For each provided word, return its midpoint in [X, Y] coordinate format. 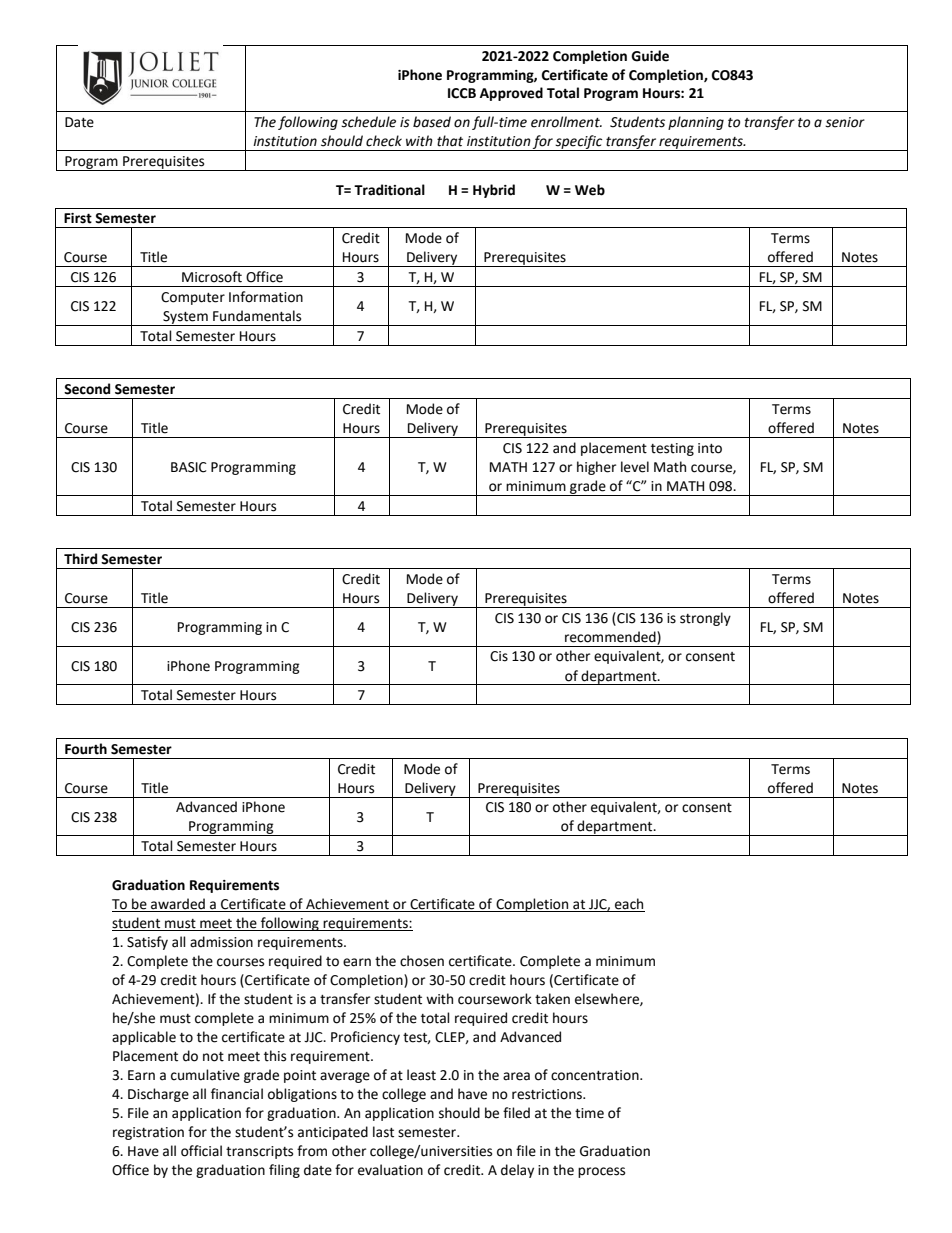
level [635, 467]
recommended [611, 637]
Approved [511, 94]
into [710, 448]
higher [596, 468]
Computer [193, 298]
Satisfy [147, 943]
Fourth [86, 749]
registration [148, 1133]
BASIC [189, 467]
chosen [422, 961]
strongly [705, 619]
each [629, 905]
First [78, 218]
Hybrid [494, 191]
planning [696, 123]
